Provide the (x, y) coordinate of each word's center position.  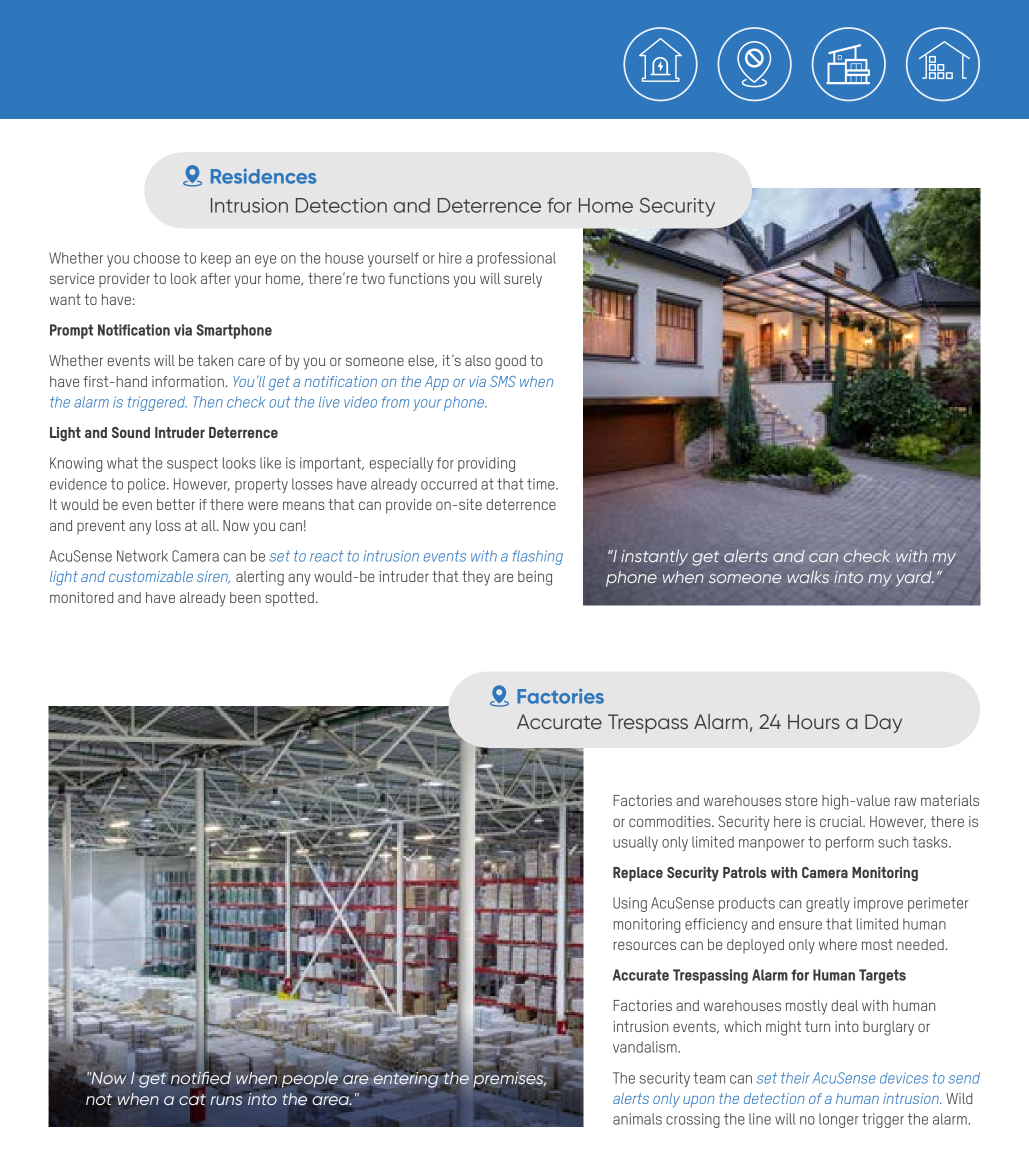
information (188, 381)
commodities (671, 821)
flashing (538, 557)
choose (157, 258)
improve (878, 904)
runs (226, 1099)
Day (883, 723)
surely (523, 280)
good (510, 362)
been (245, 597)
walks (808, 576)
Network (142, 556)
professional (517, 259)
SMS (503, 381)
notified (201, 1077)
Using (630, 904)
